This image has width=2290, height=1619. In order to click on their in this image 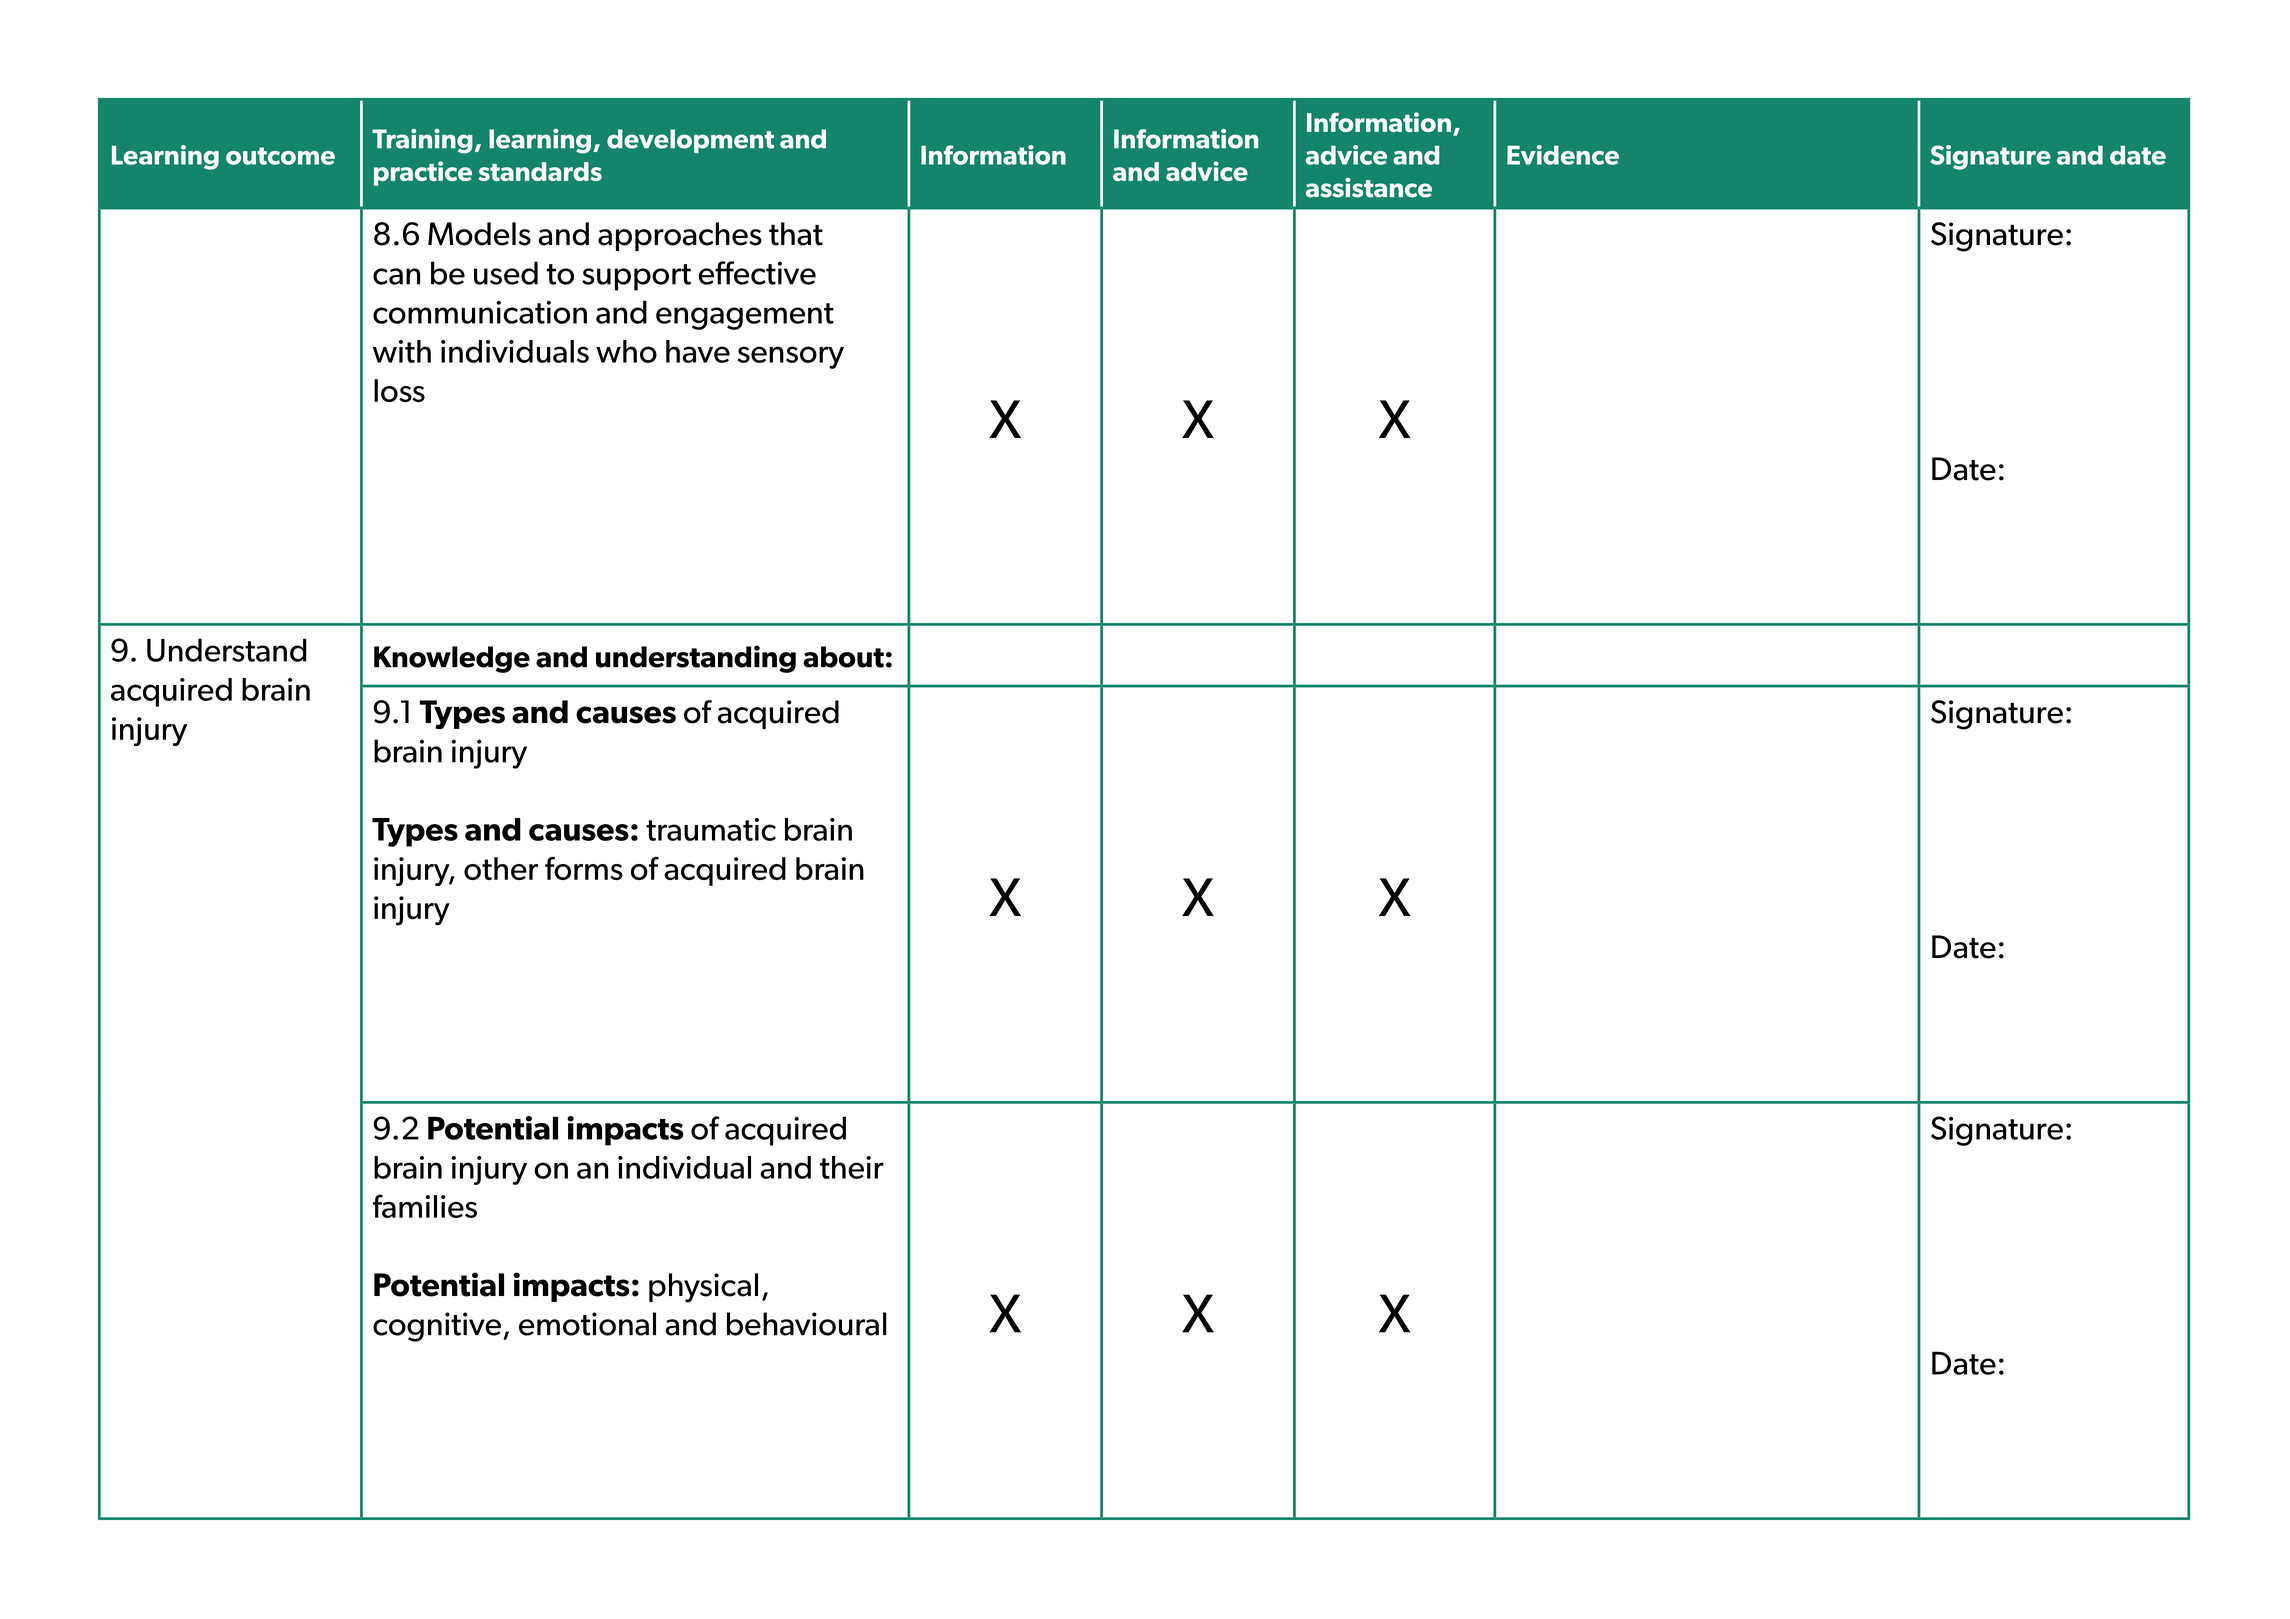, I will do `click(852, 1167)`.
